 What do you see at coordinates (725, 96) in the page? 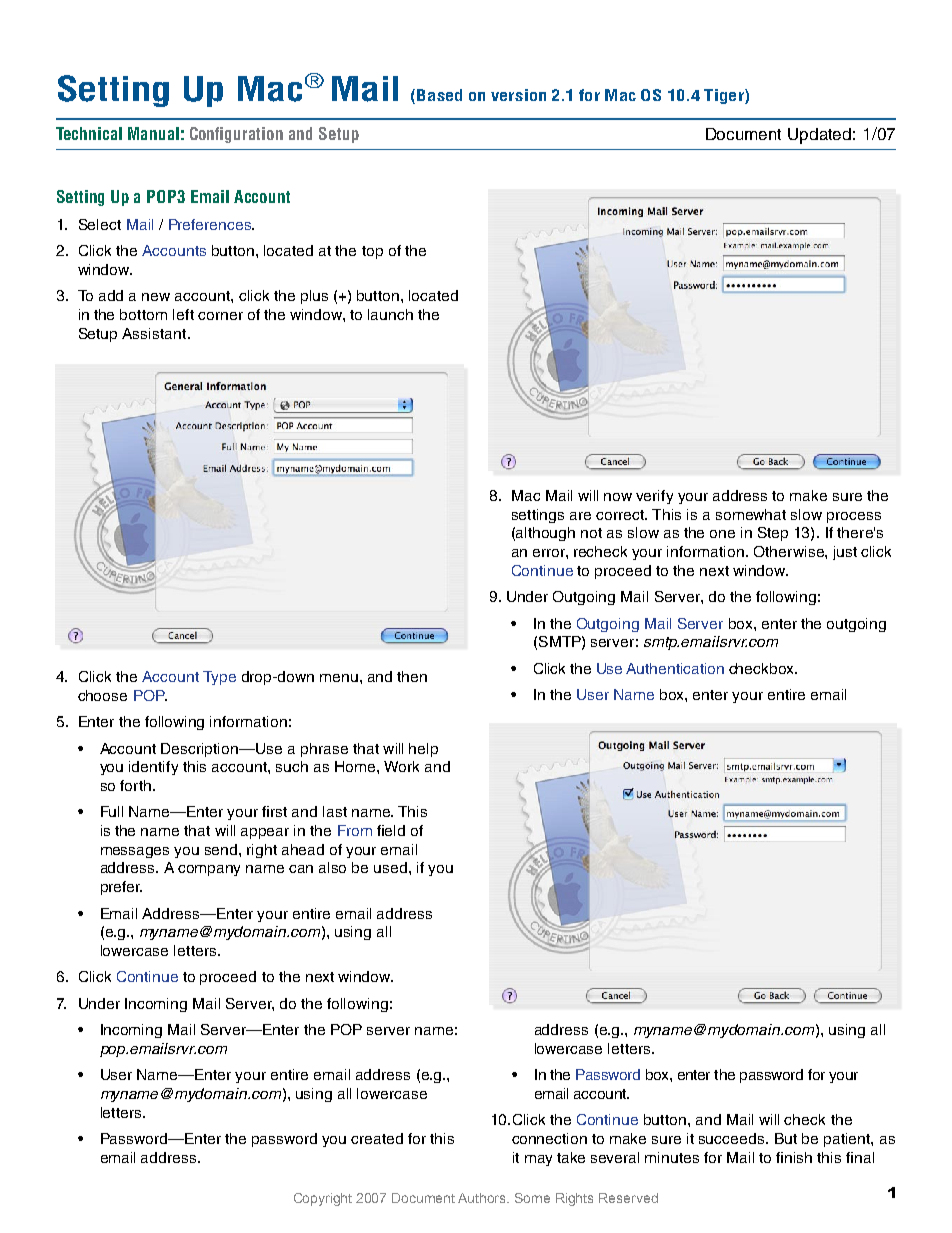
I see `Tiger` at bounding box center [725, 96].
